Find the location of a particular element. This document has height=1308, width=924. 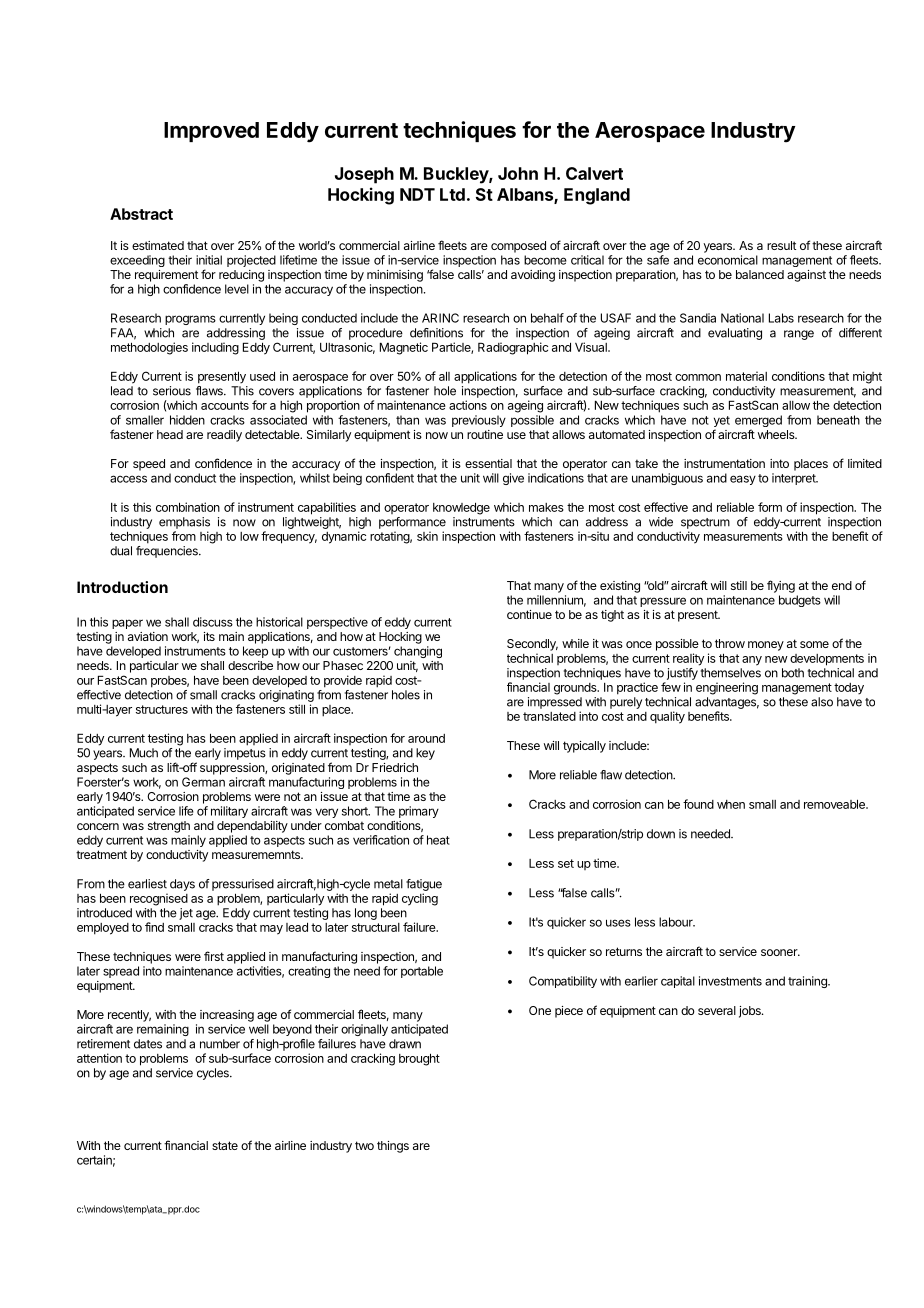

state is located at coordinates (225, 1145).
